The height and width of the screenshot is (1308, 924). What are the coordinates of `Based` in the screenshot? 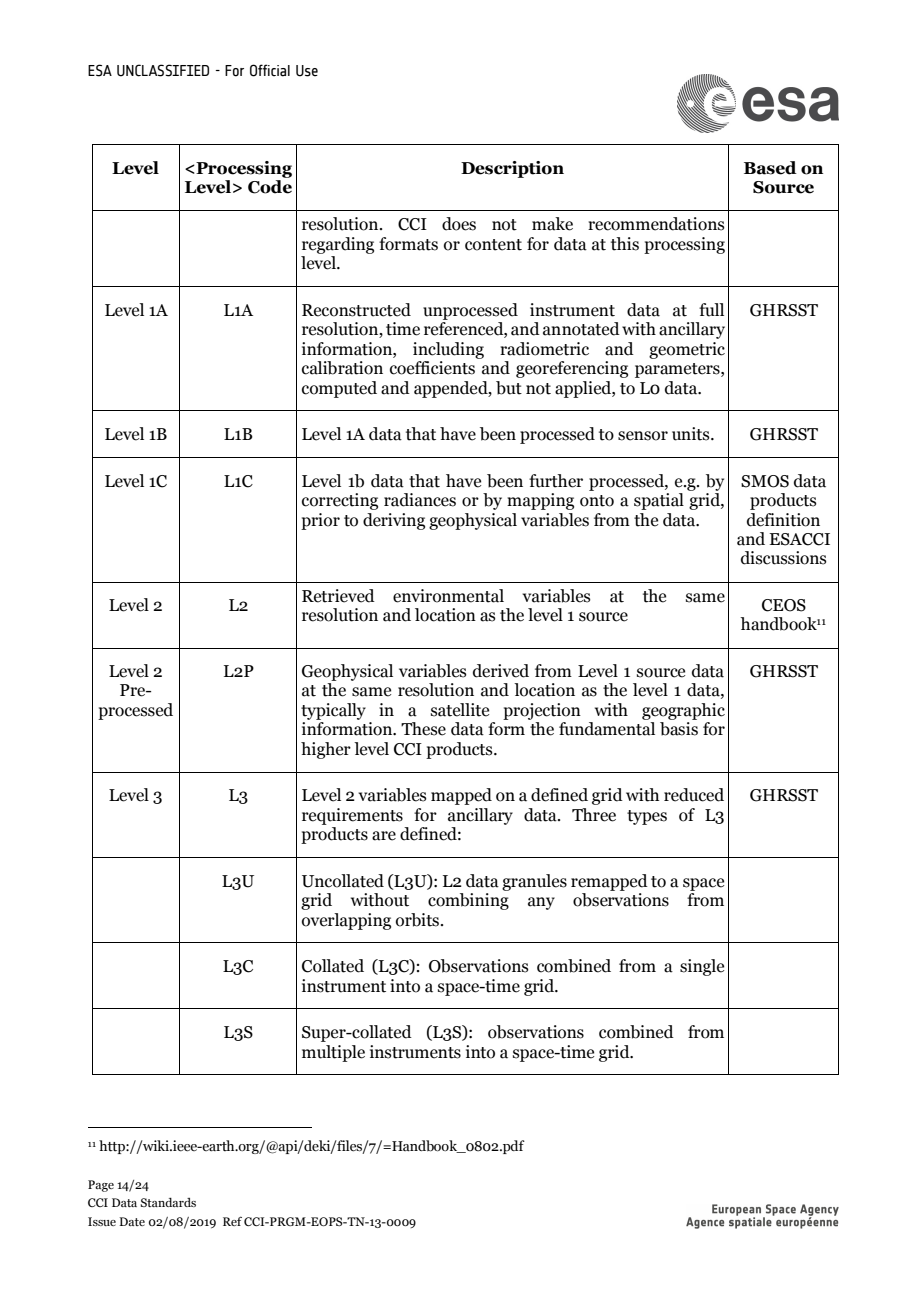 It's located at (770, 168).
